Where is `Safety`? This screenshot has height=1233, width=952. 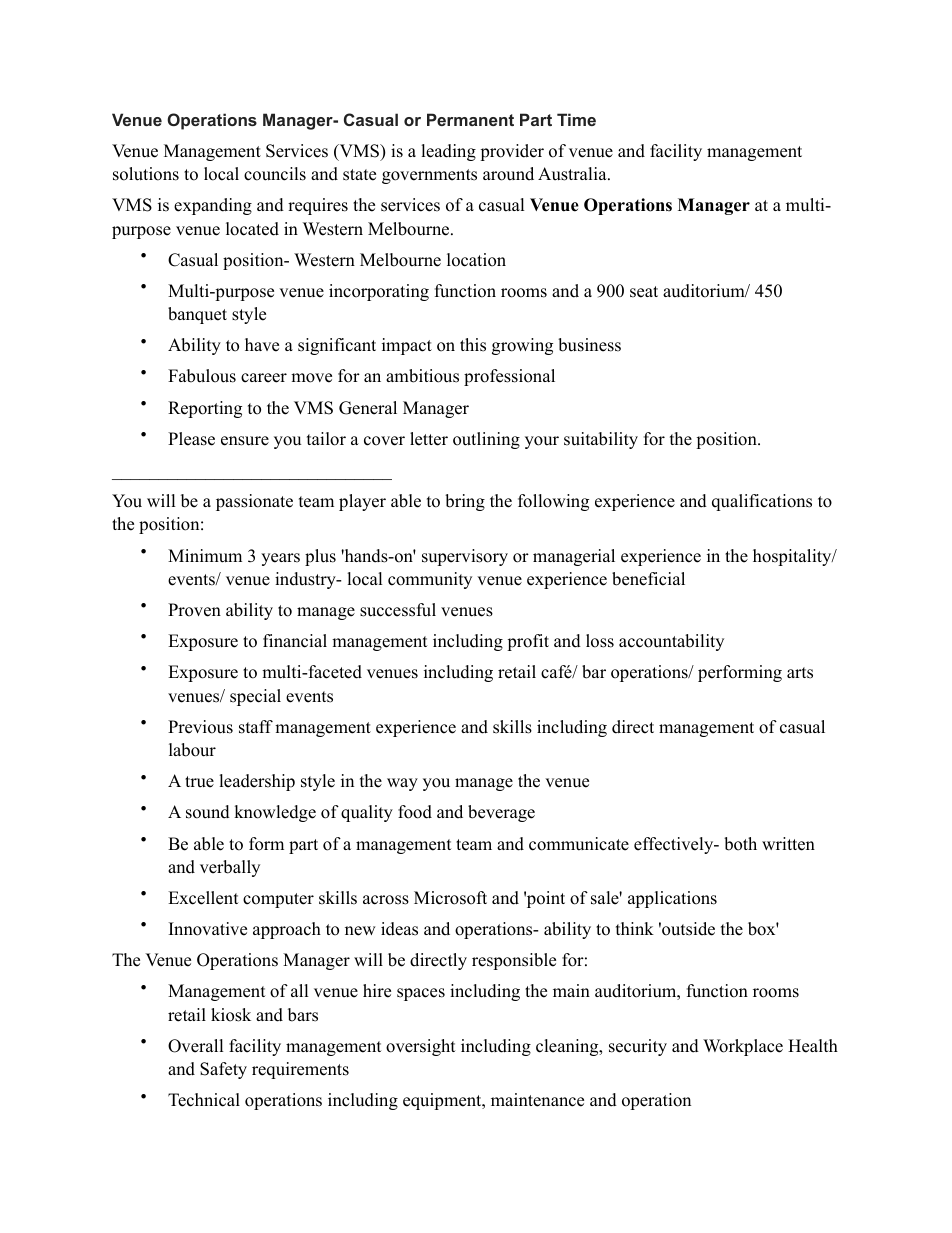 Safety is located at coordinates (223, 1070).
